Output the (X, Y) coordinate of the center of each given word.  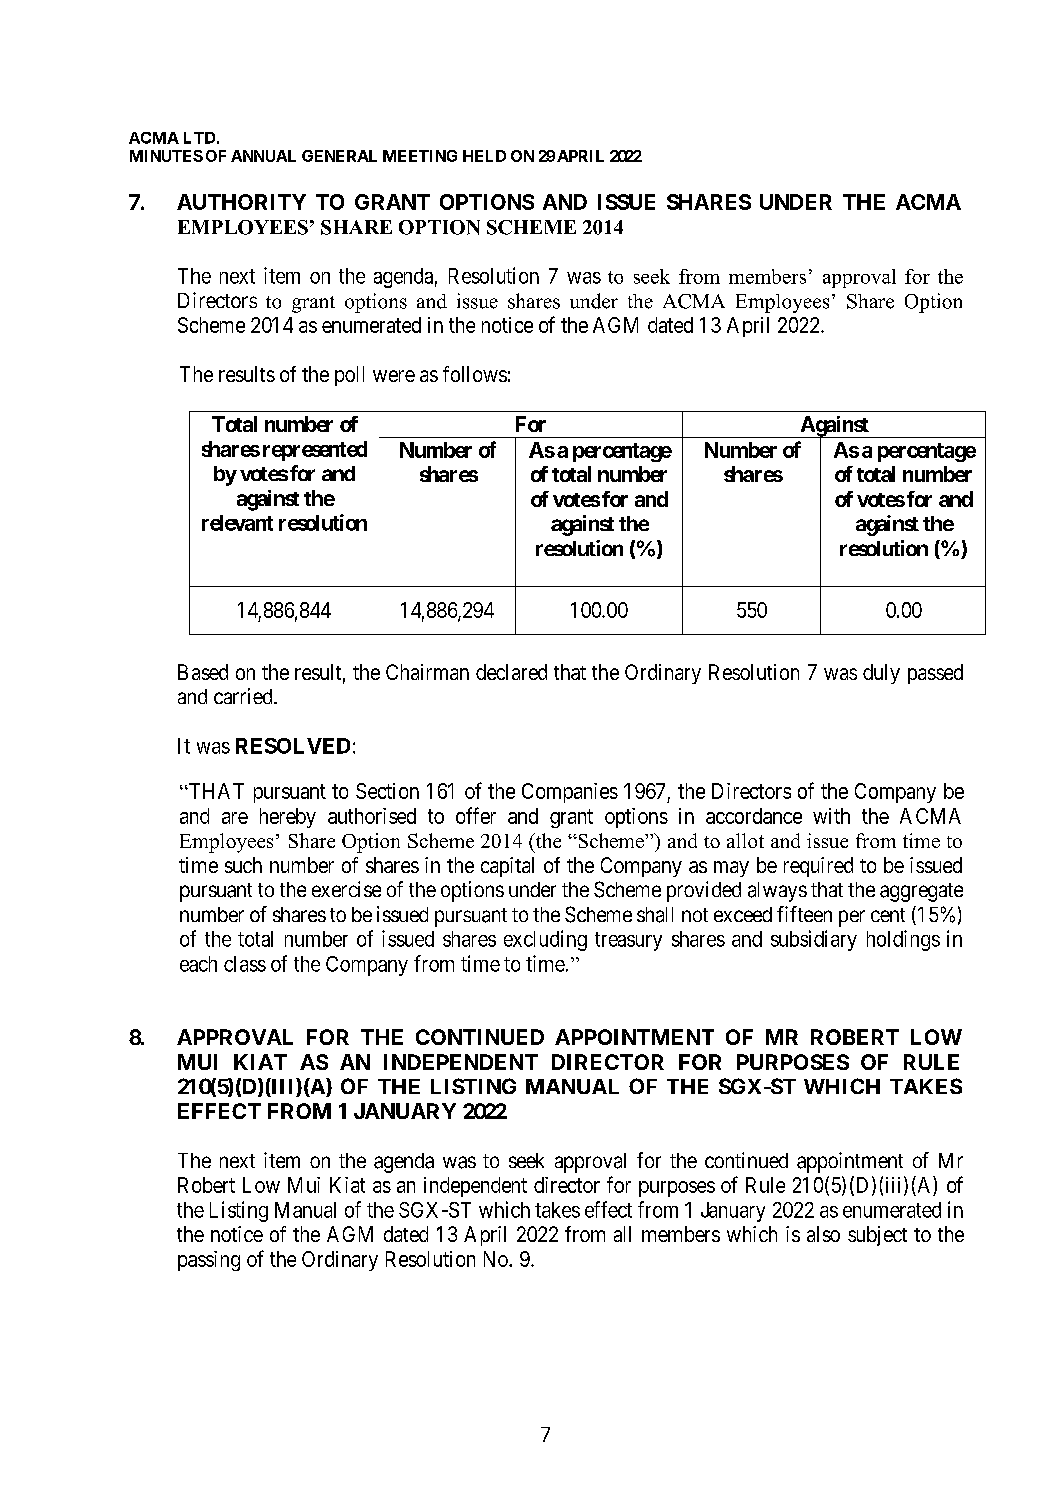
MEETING (420, 156)
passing (209, 1261)
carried (244, 696)
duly (881, 674)
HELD (484, 156)
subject (877, 1236)
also (823, 1234)
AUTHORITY (241, 202)
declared (511, 672)
